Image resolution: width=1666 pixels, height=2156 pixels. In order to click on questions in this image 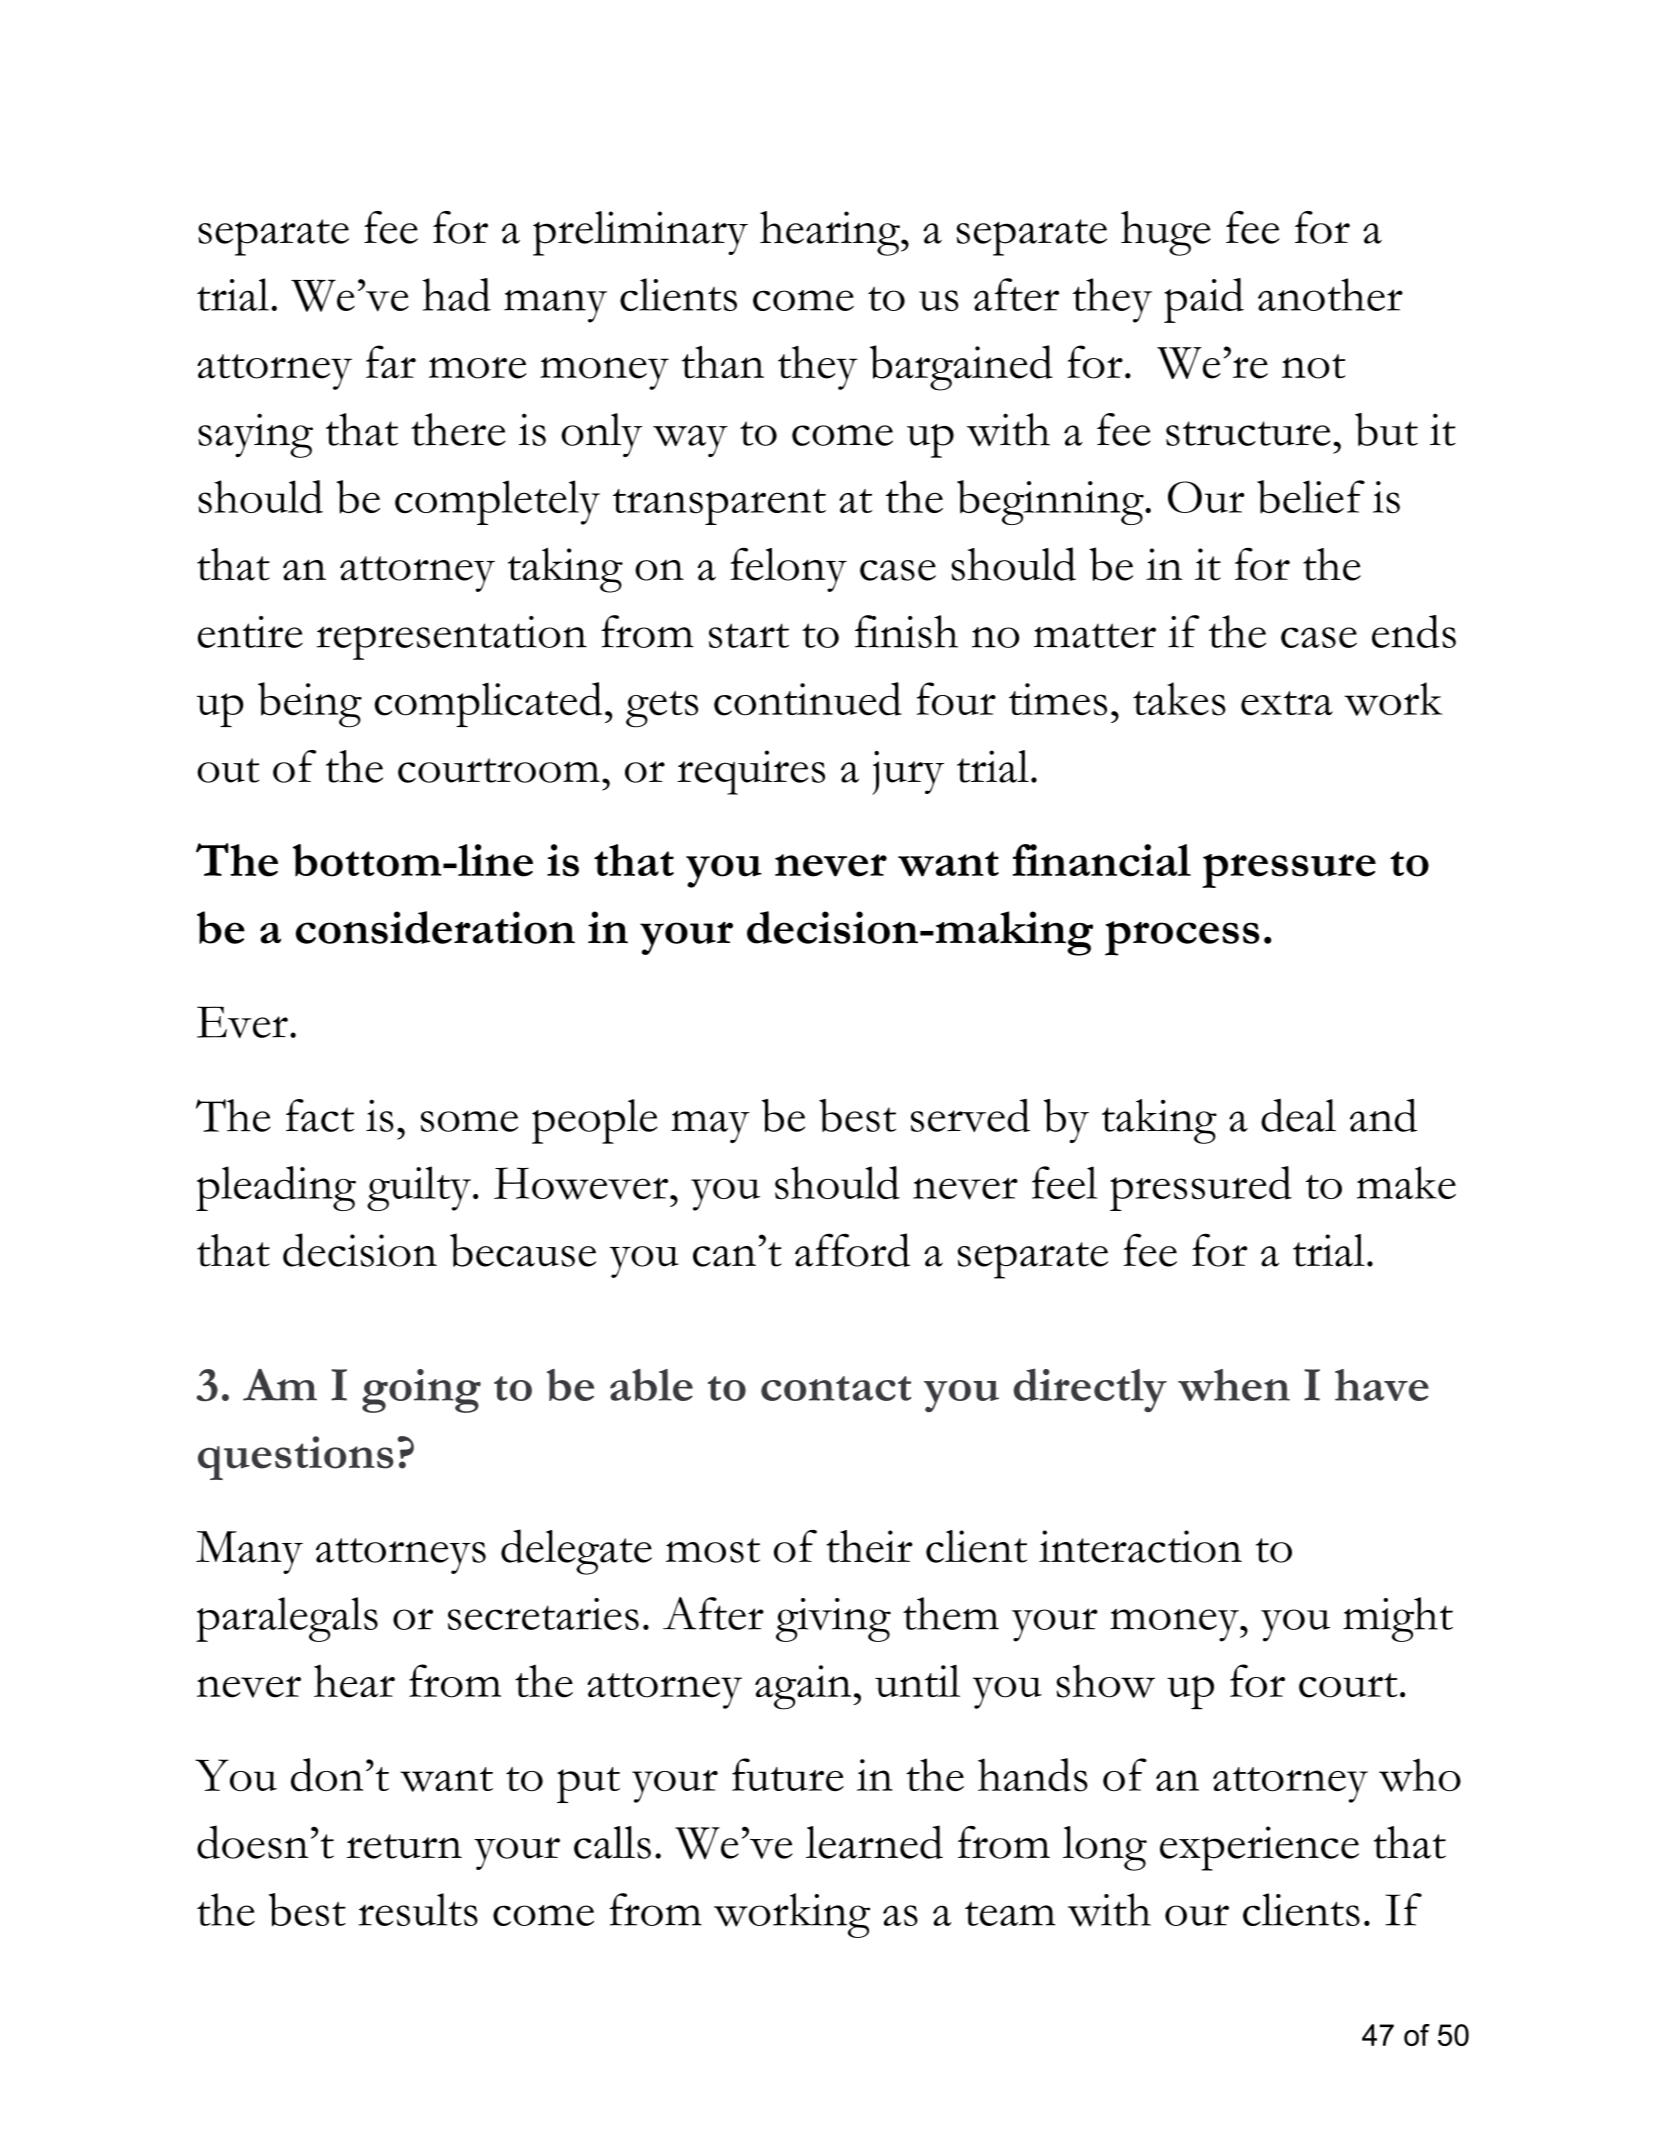, I will do `click(296, 1458)`.
